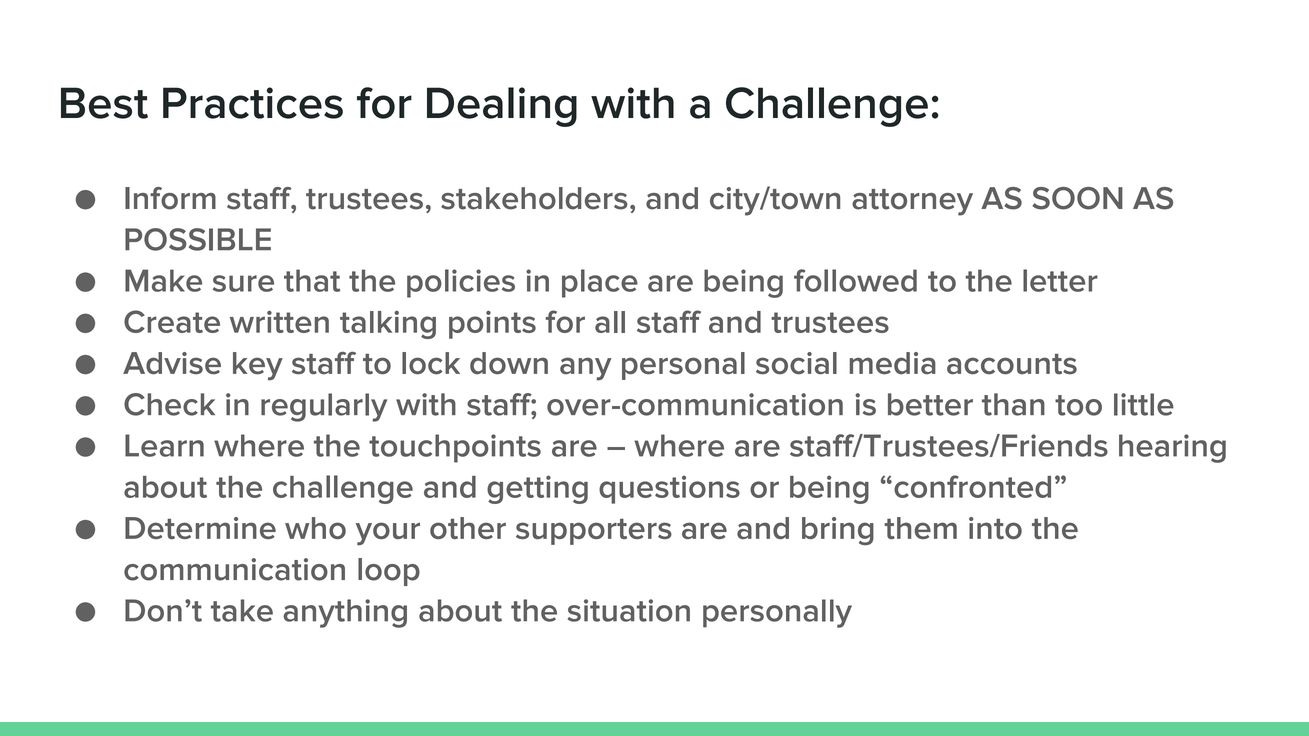 The image size is (1309, 736). I want to click on SOON, so click(1077, 198).
